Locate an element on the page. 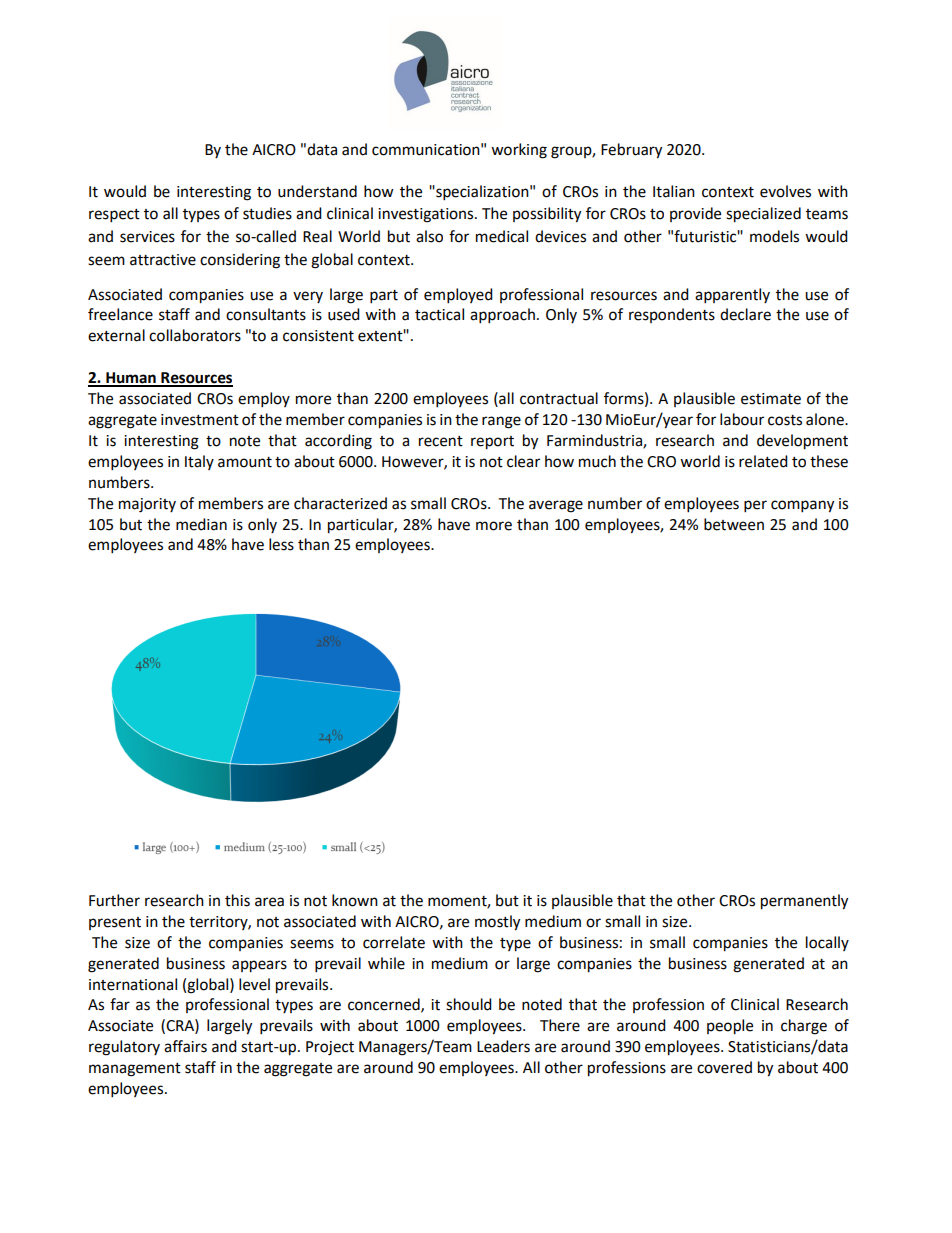 This document has height=1233, width=952. evolves is located at coordinates (785, 191).
